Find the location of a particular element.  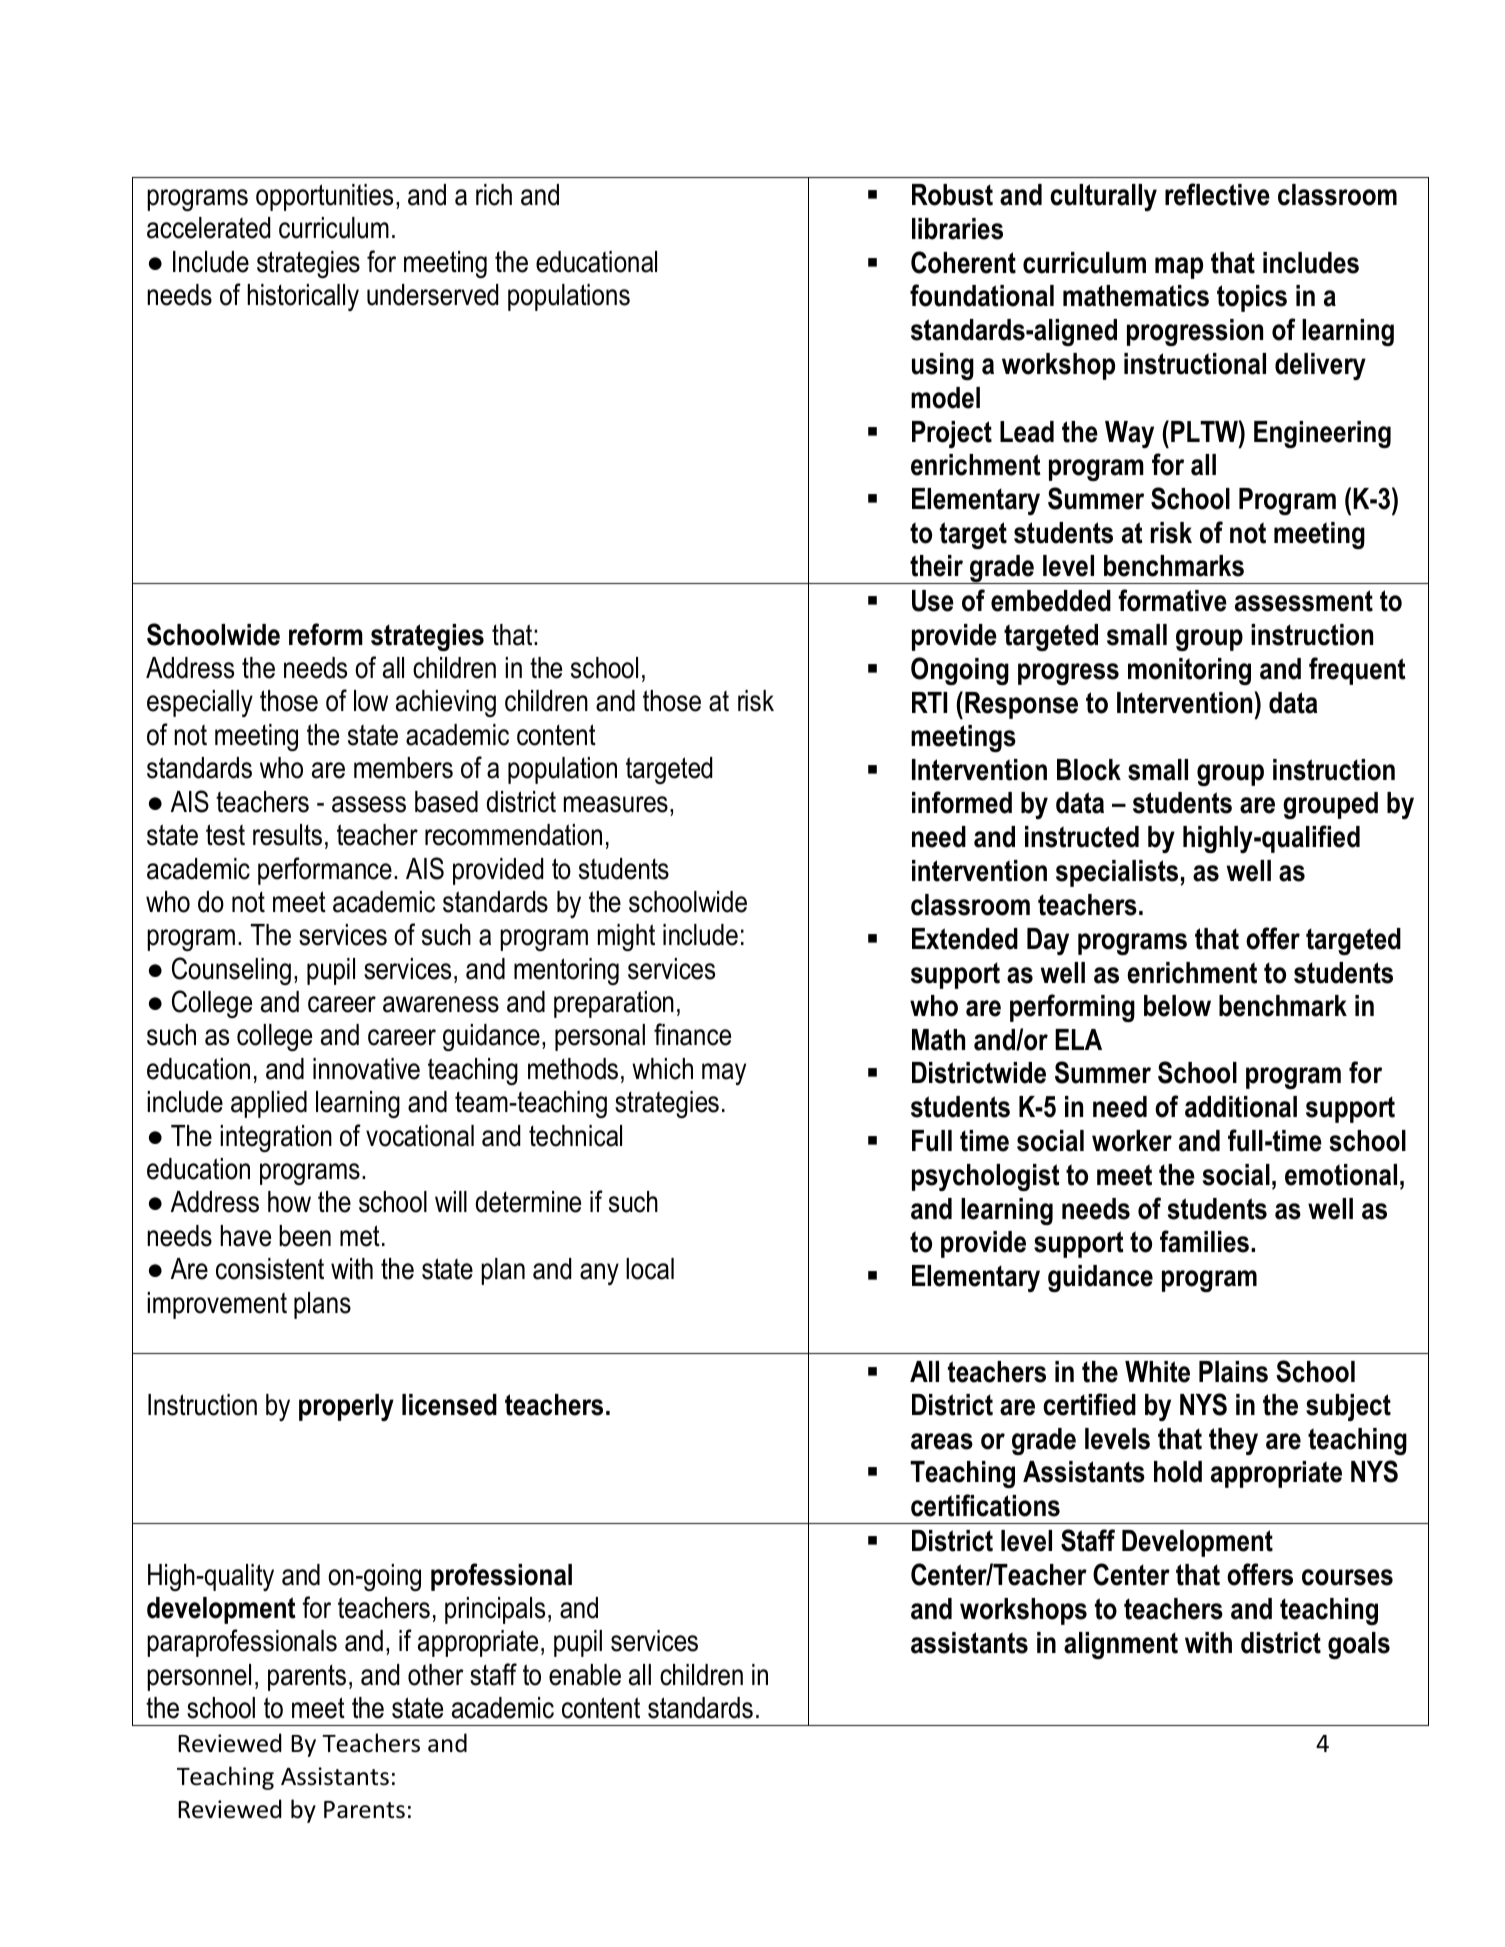

libraries is located at coordinates (957, 229).
